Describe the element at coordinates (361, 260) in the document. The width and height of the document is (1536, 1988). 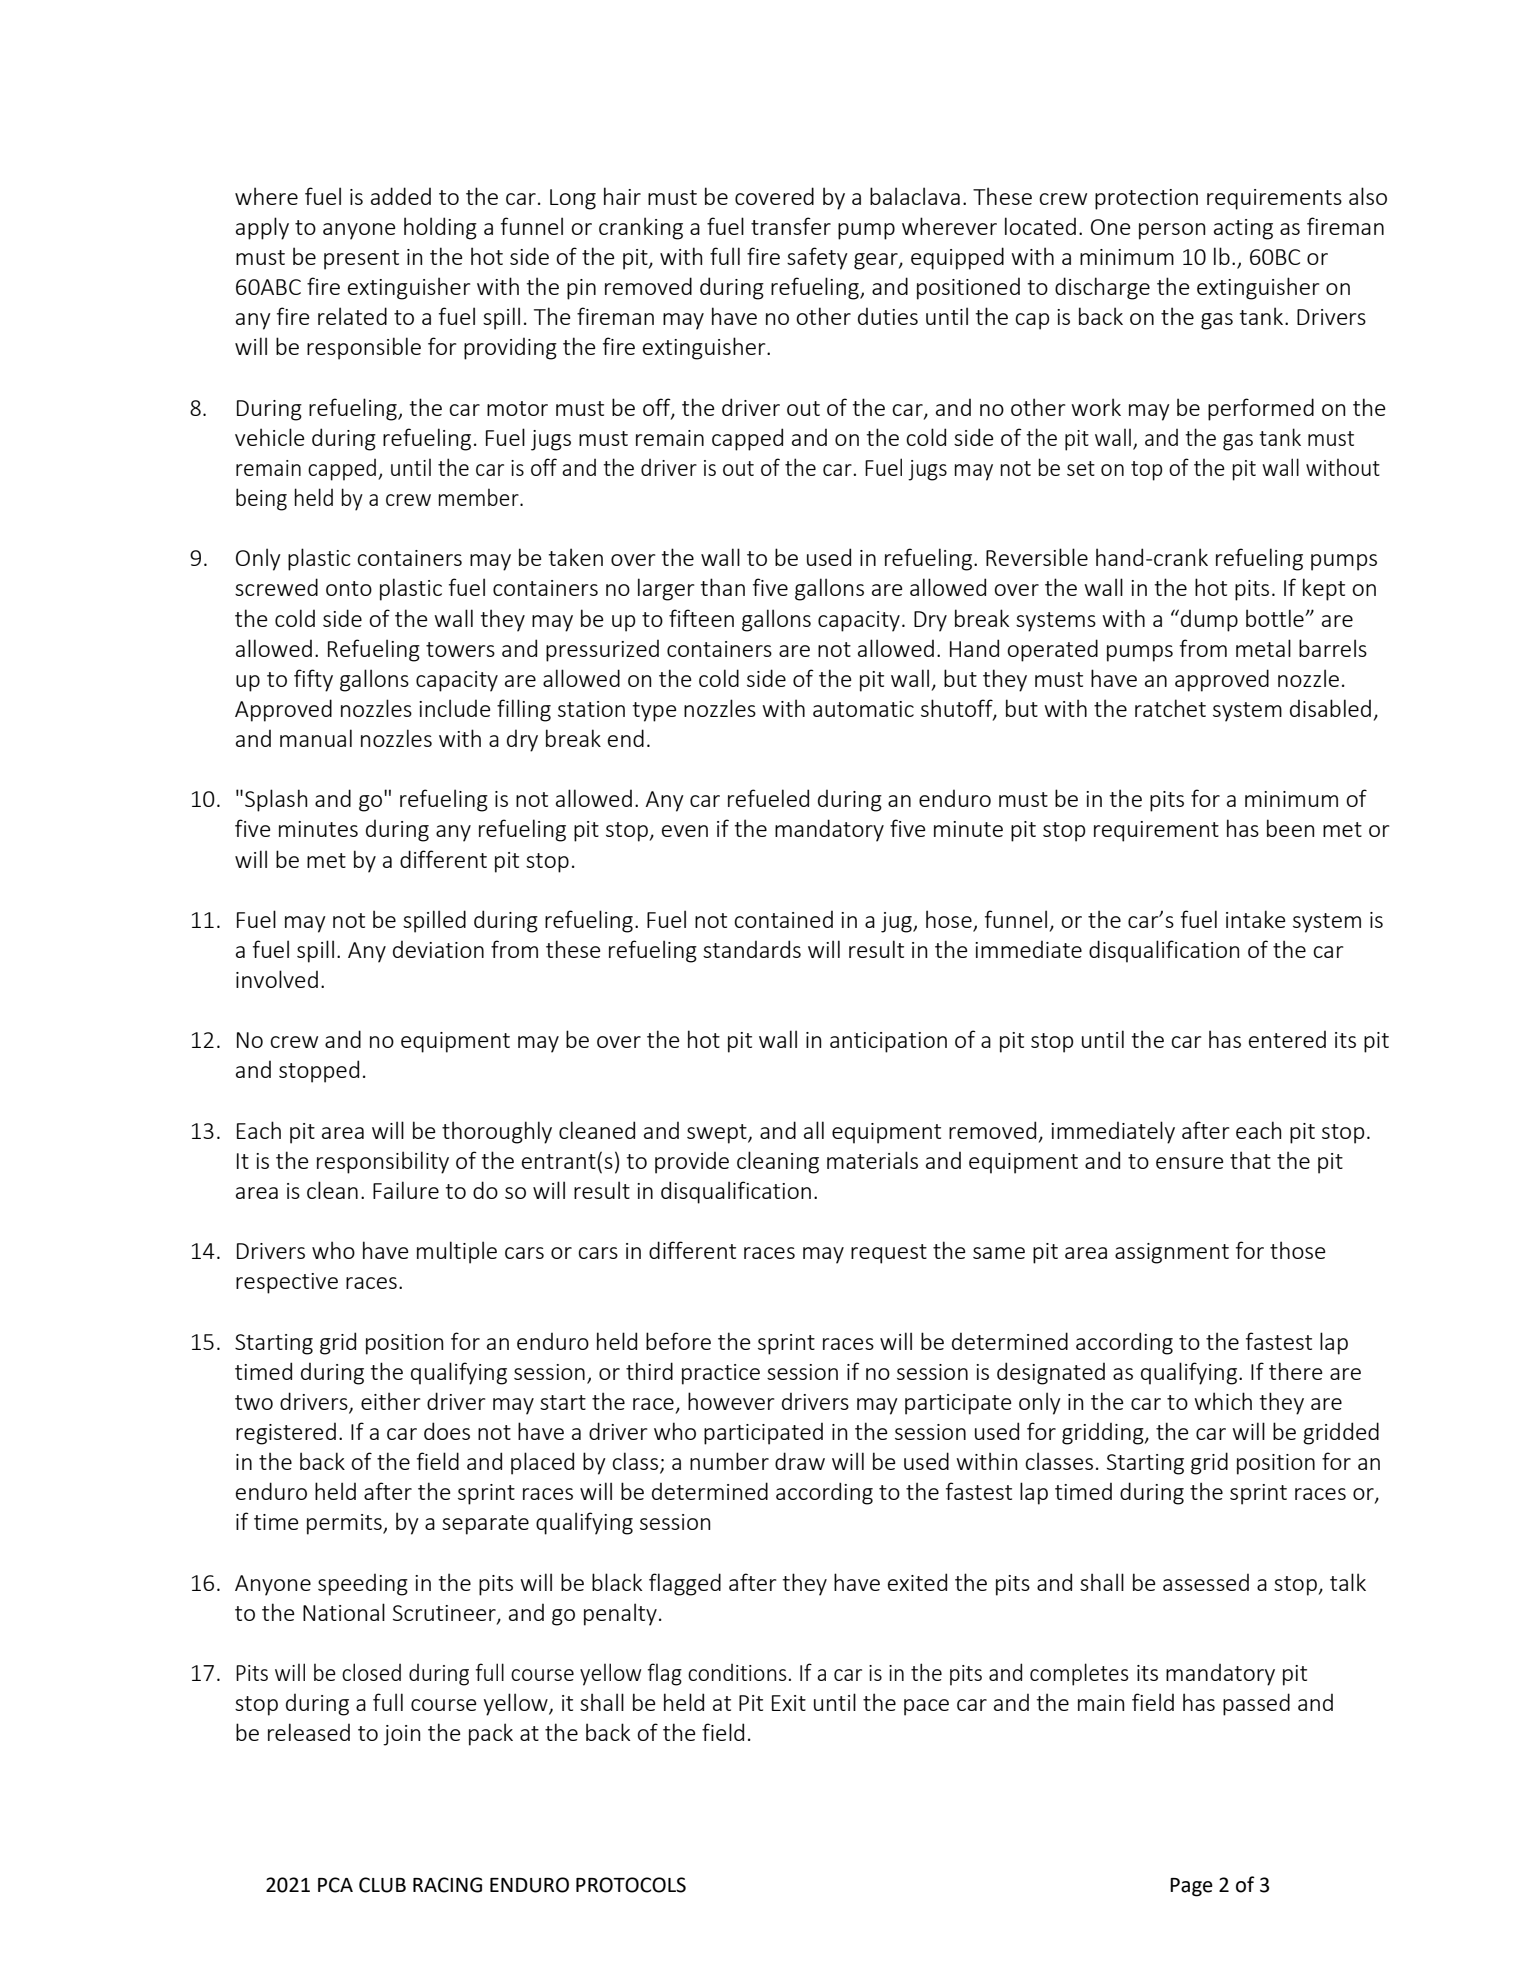
I see `present` at that location.
